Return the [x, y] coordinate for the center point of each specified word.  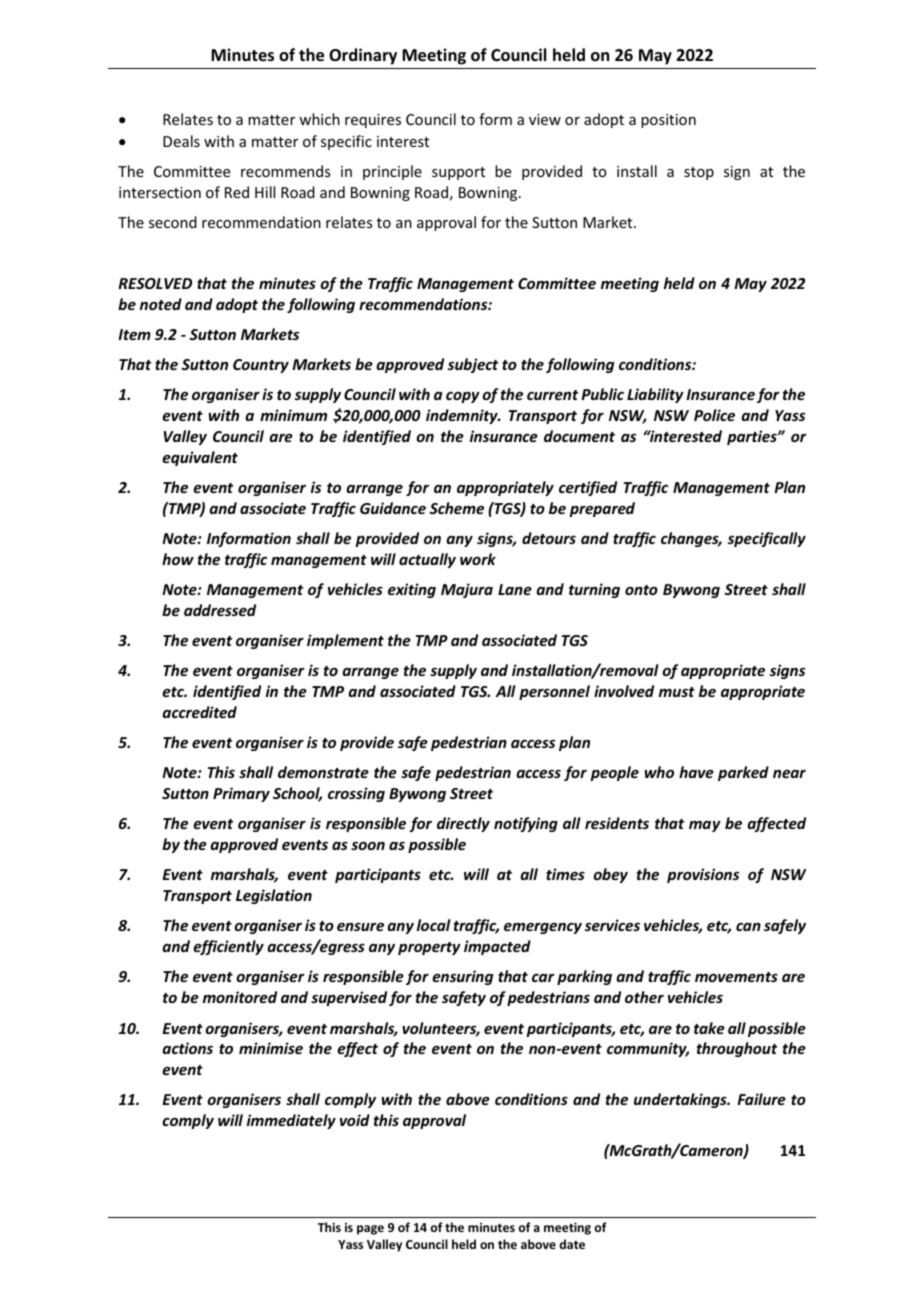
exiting [412, 590]
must [677, 692]
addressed [220, 610]
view [545, 119]
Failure [761, 1099]
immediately [291, 1121]
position [668, 121]
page [370, 1230]
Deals [181, 141]
